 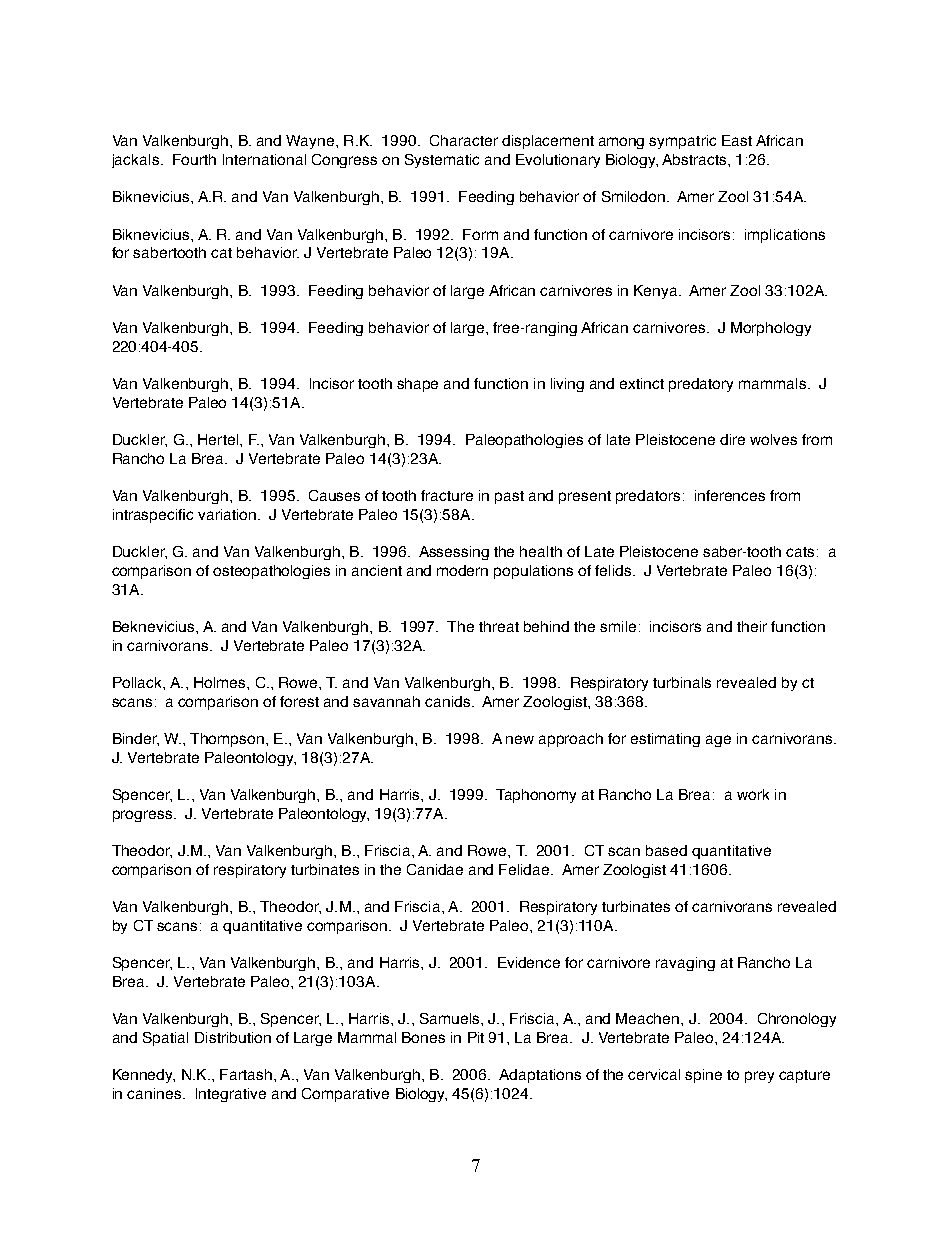 I want to click on Holmes, so click(x=221, y=682).
